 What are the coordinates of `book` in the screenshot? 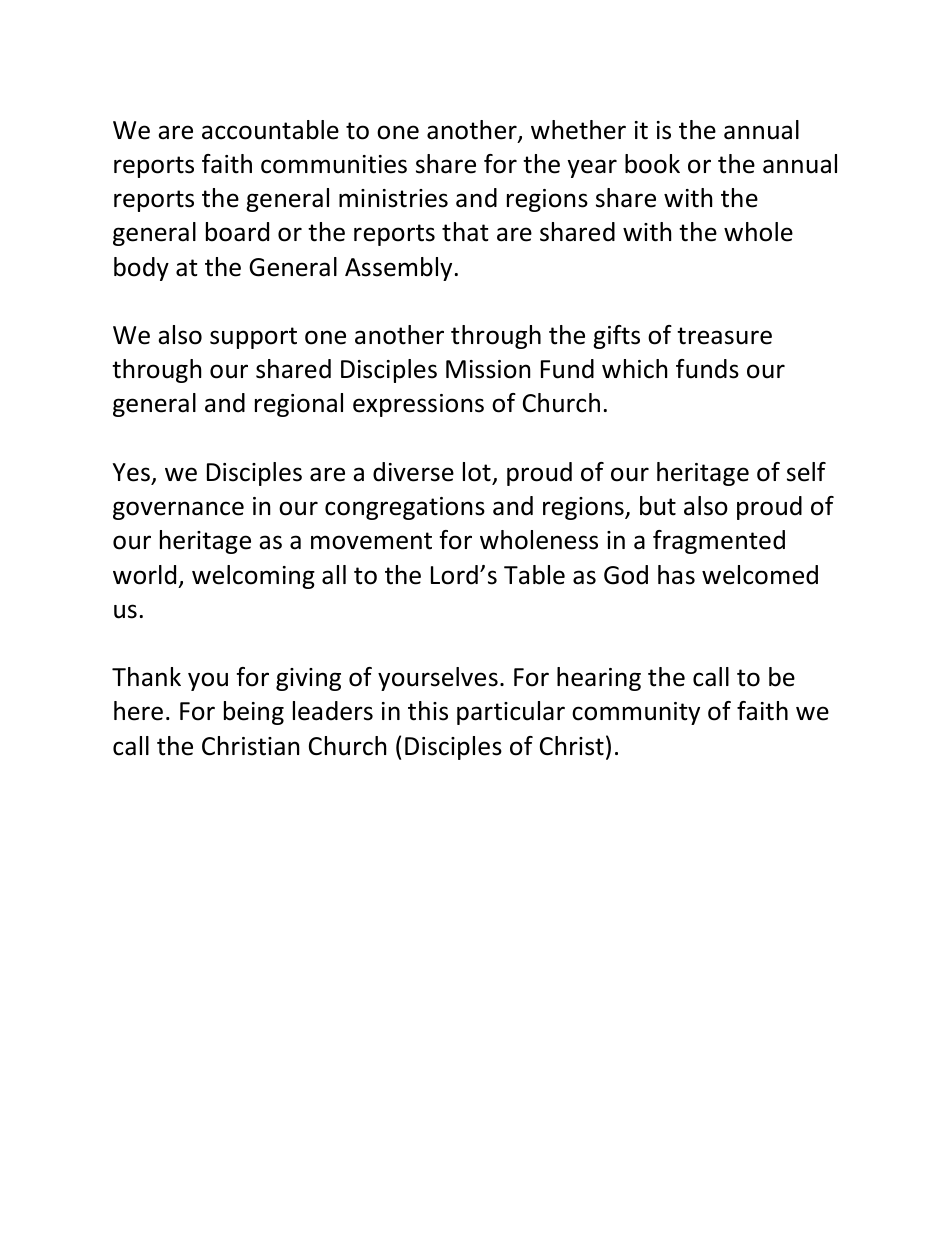 It's located at (652, 164).
